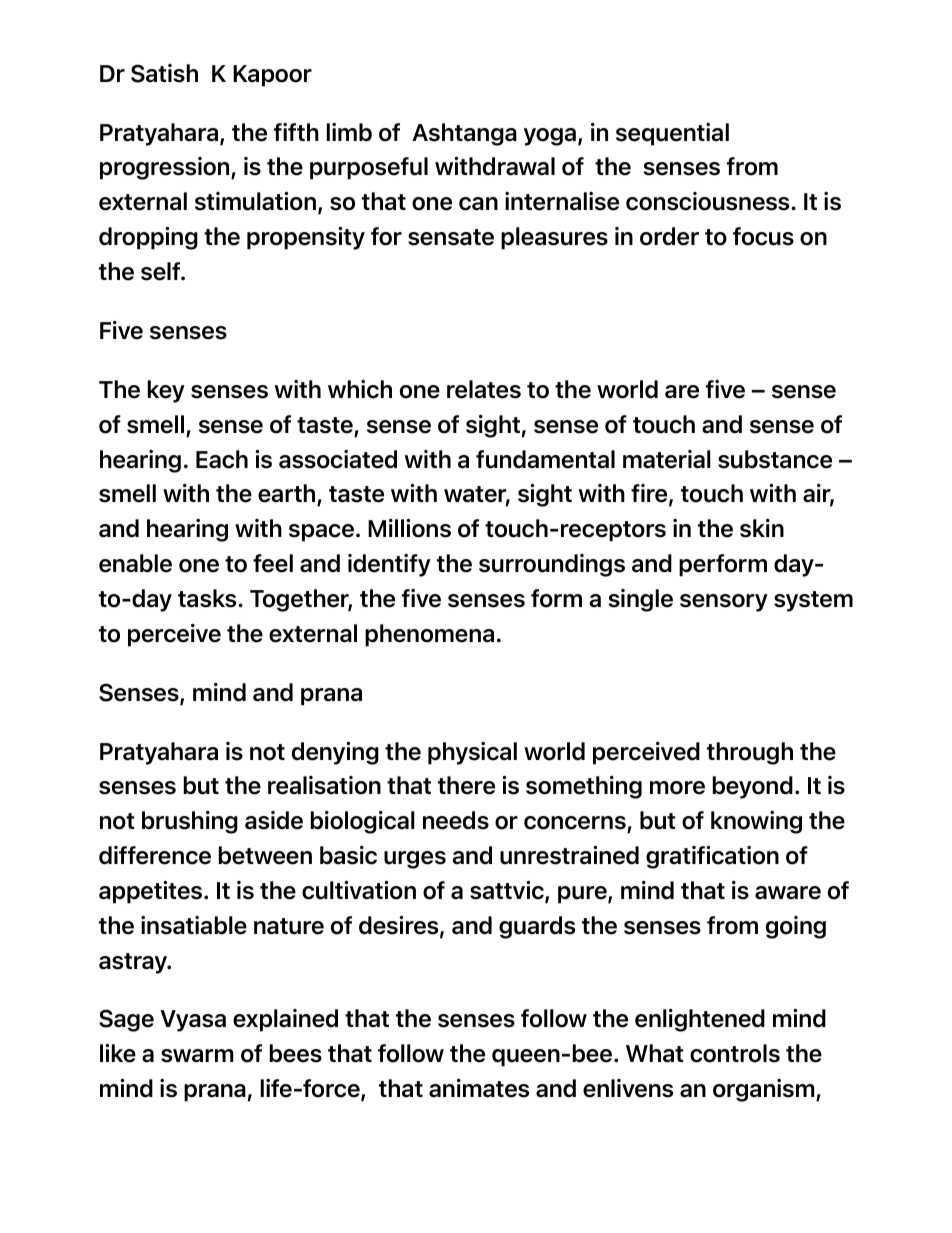 The image size is (952, 1233). What do you see at coordinates (464, 134) in the screenshot?
I see `Ashtanga` at bounding box center [464, 134].
